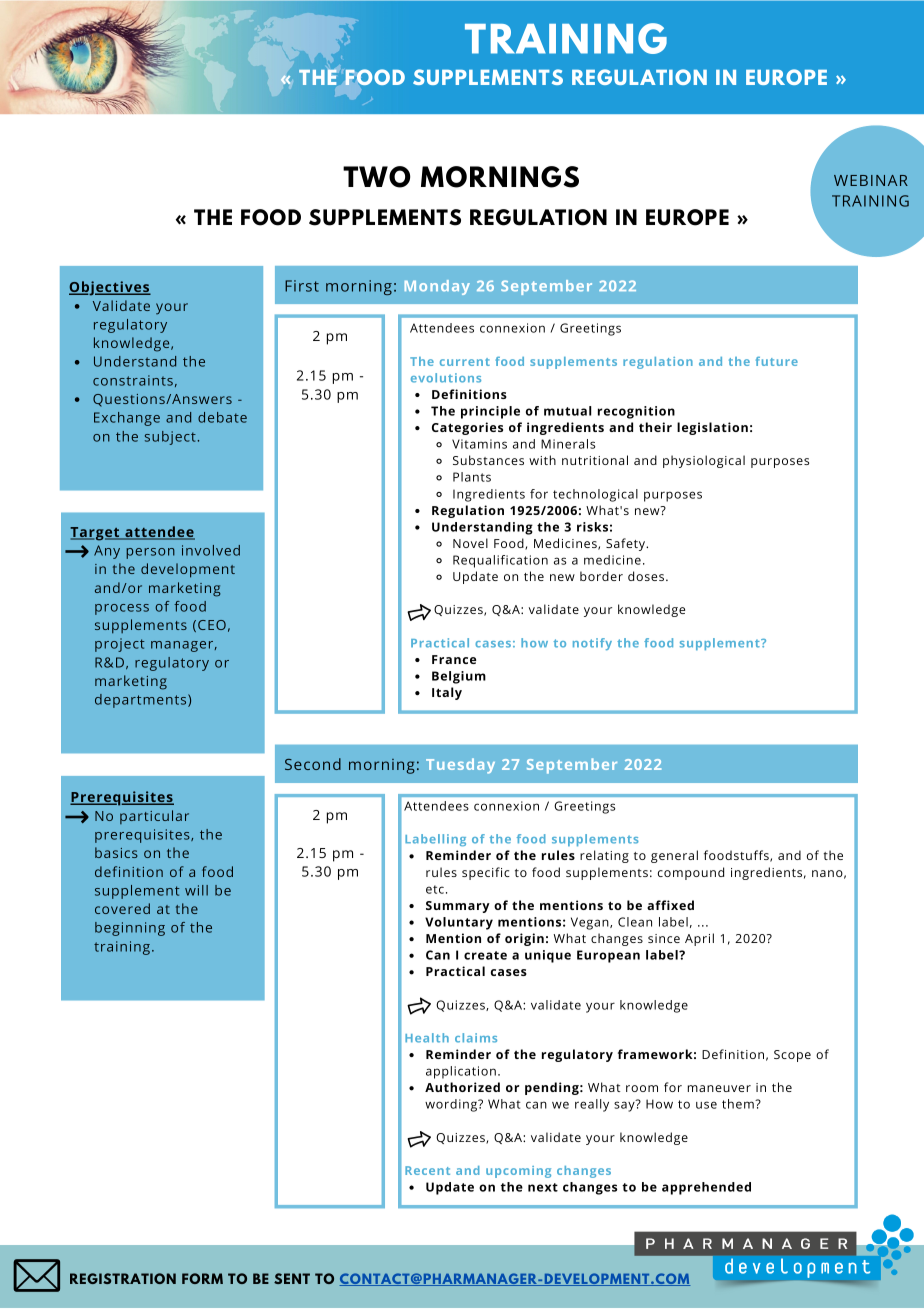  I want to click on FORM, so click(202, 1278).
